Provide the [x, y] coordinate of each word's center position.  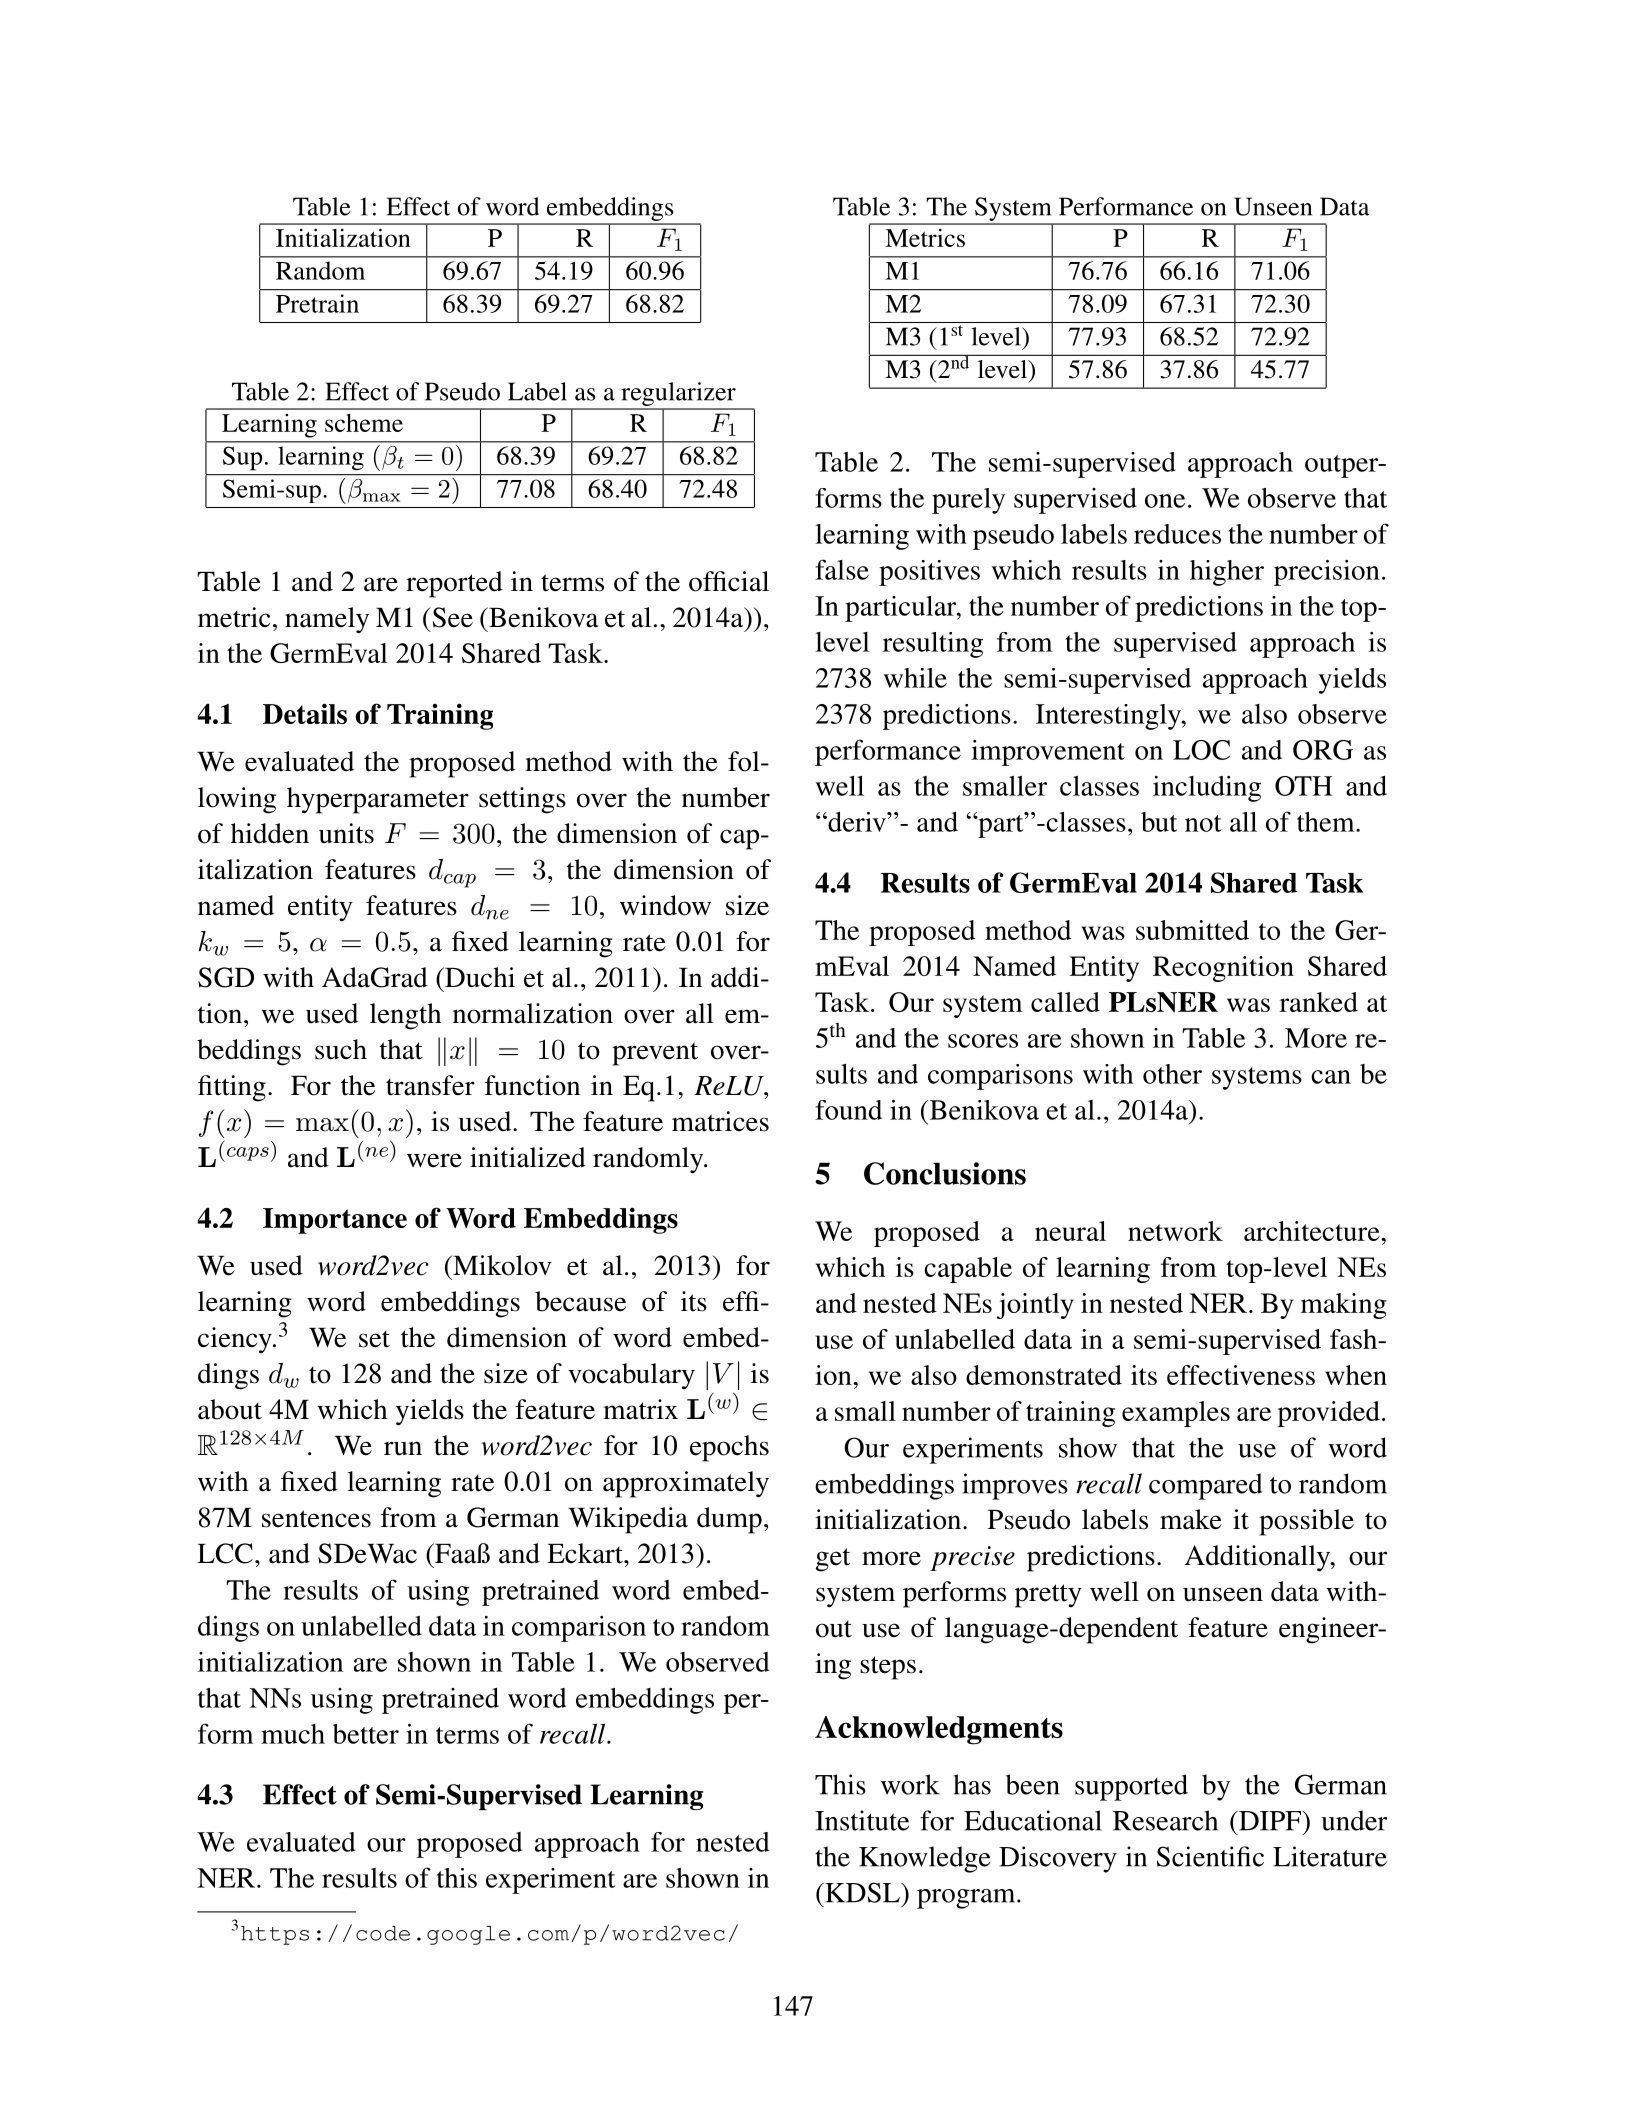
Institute [862, 1820]
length [405, 1016]
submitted [1192, 930]
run [403, 1448]
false [842, 569]
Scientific [1210, 1856]
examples [1176, 1414]
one [1165, 501]
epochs [729, 1448]
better [366, 1734]
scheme [364, 423]
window [665, 905]
